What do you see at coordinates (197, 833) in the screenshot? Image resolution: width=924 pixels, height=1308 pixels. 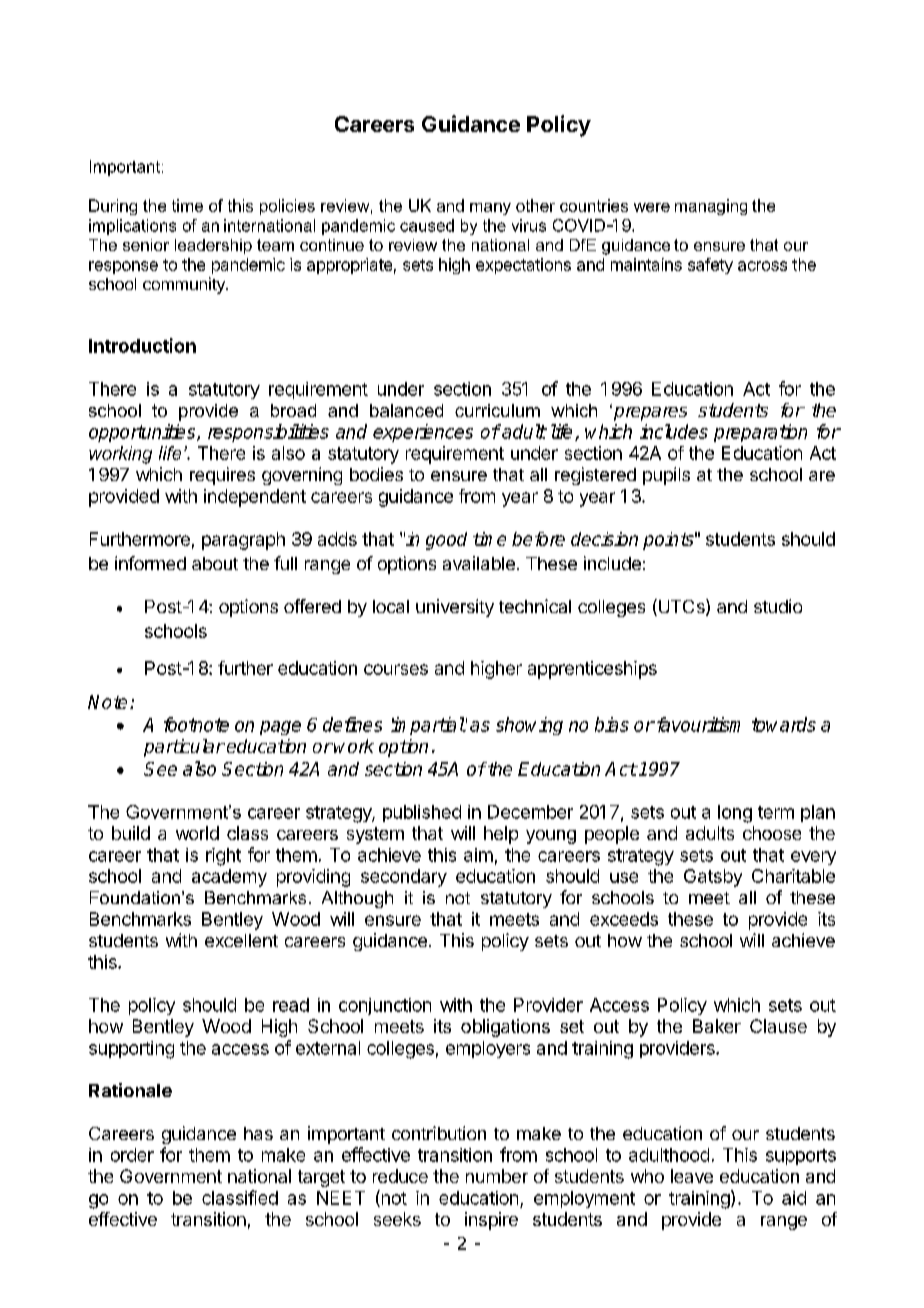 I see `world` at bounding box center [197, 833].
